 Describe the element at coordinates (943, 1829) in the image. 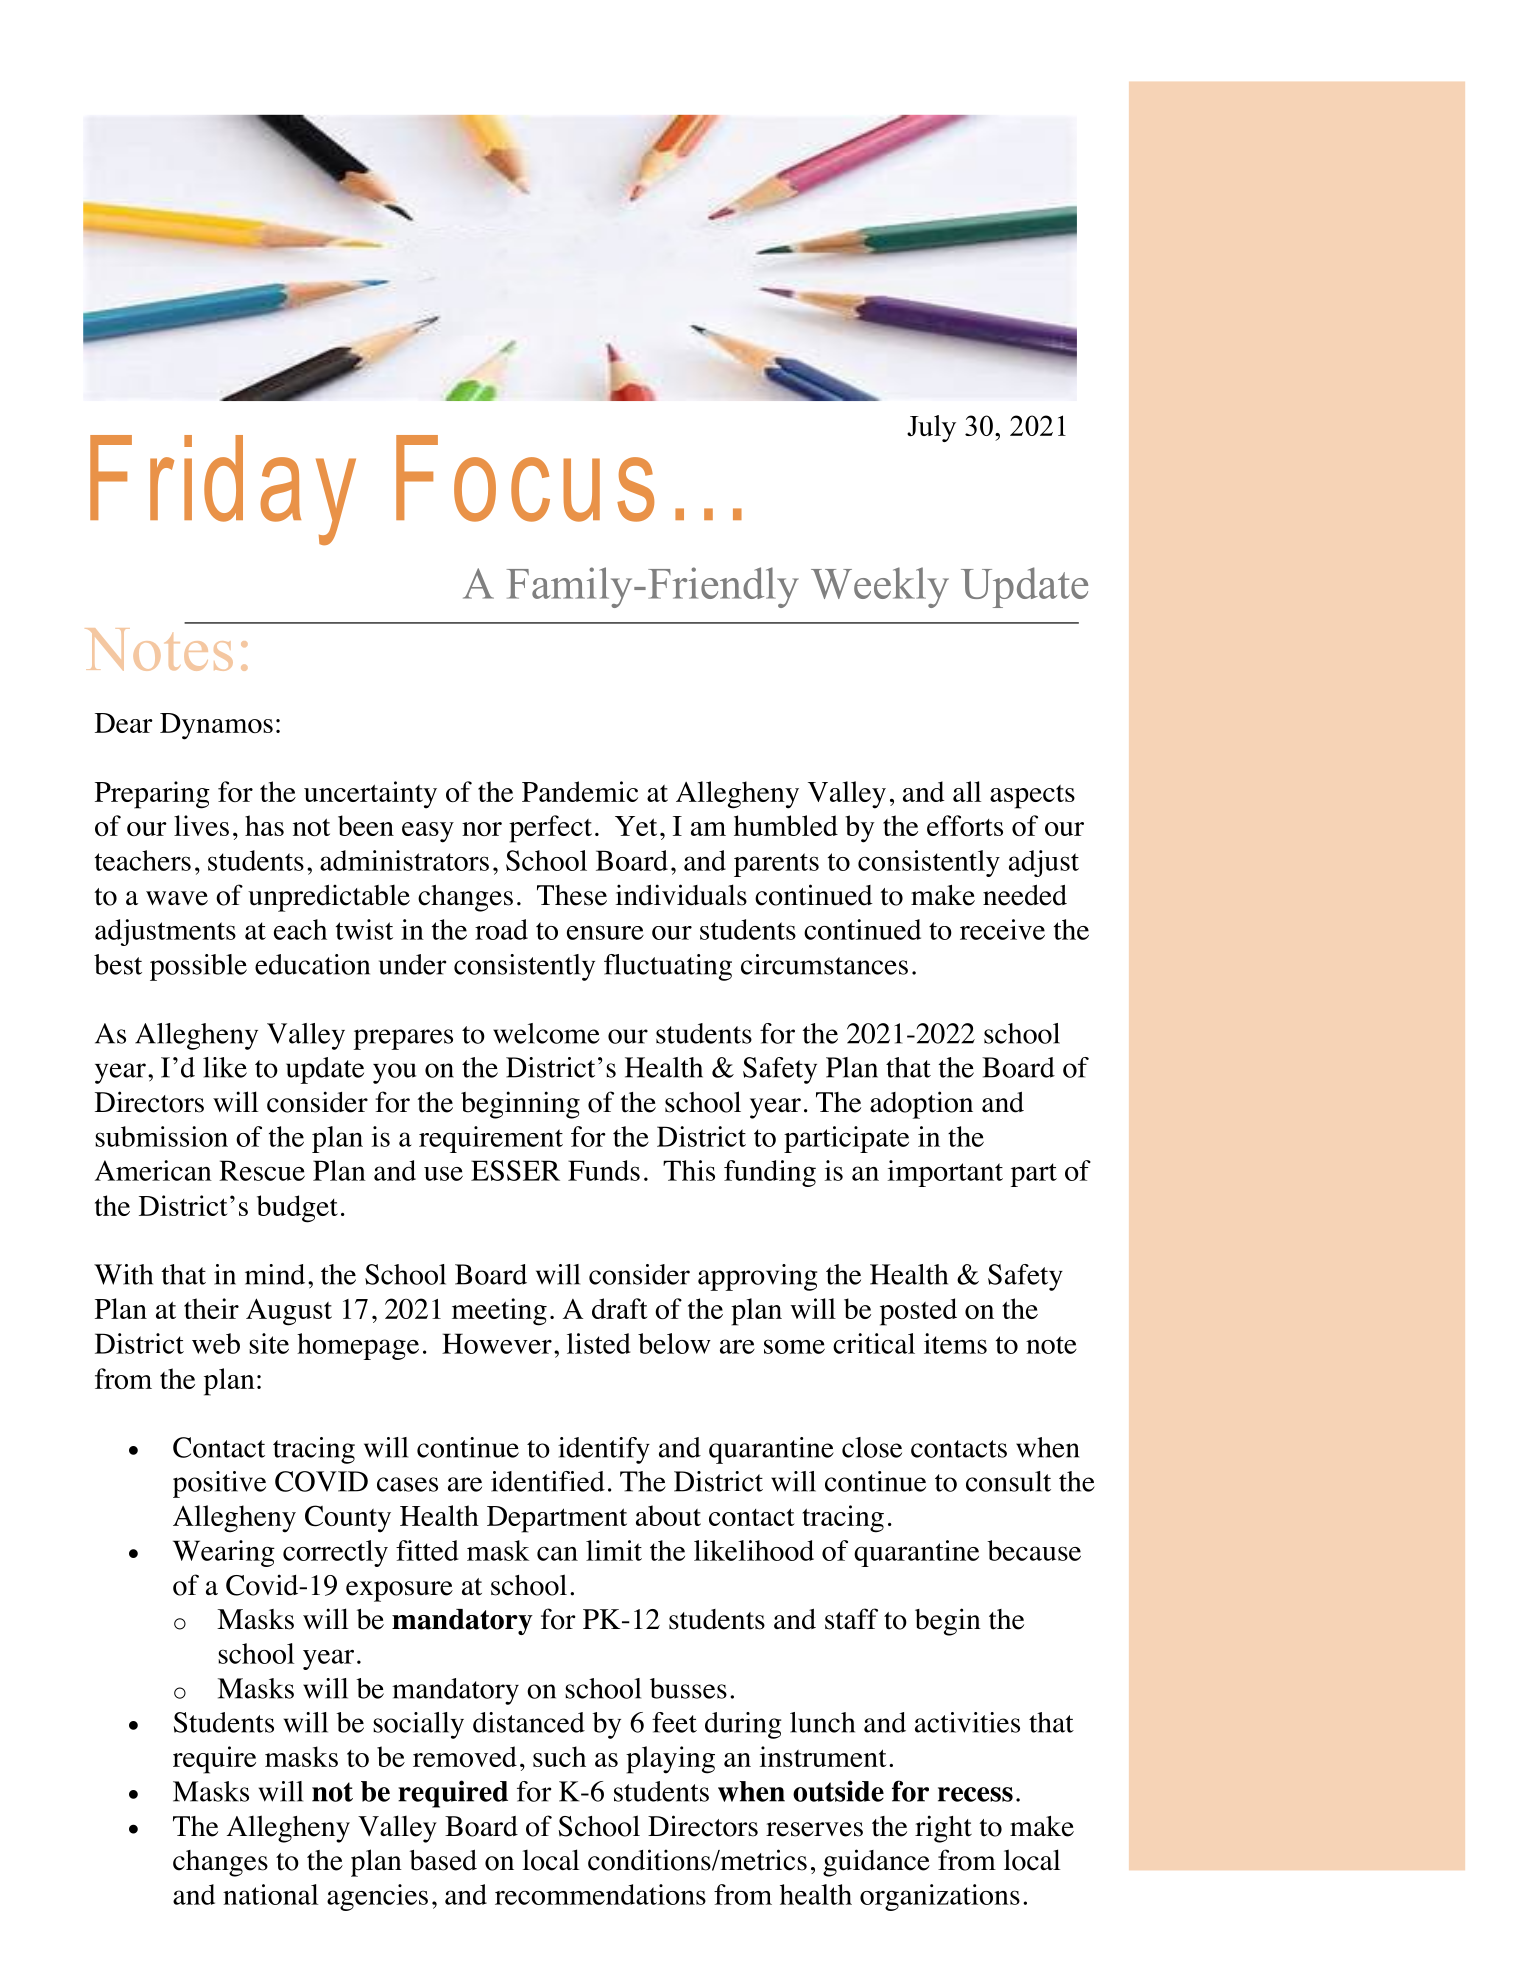

I see `right` at that location.
